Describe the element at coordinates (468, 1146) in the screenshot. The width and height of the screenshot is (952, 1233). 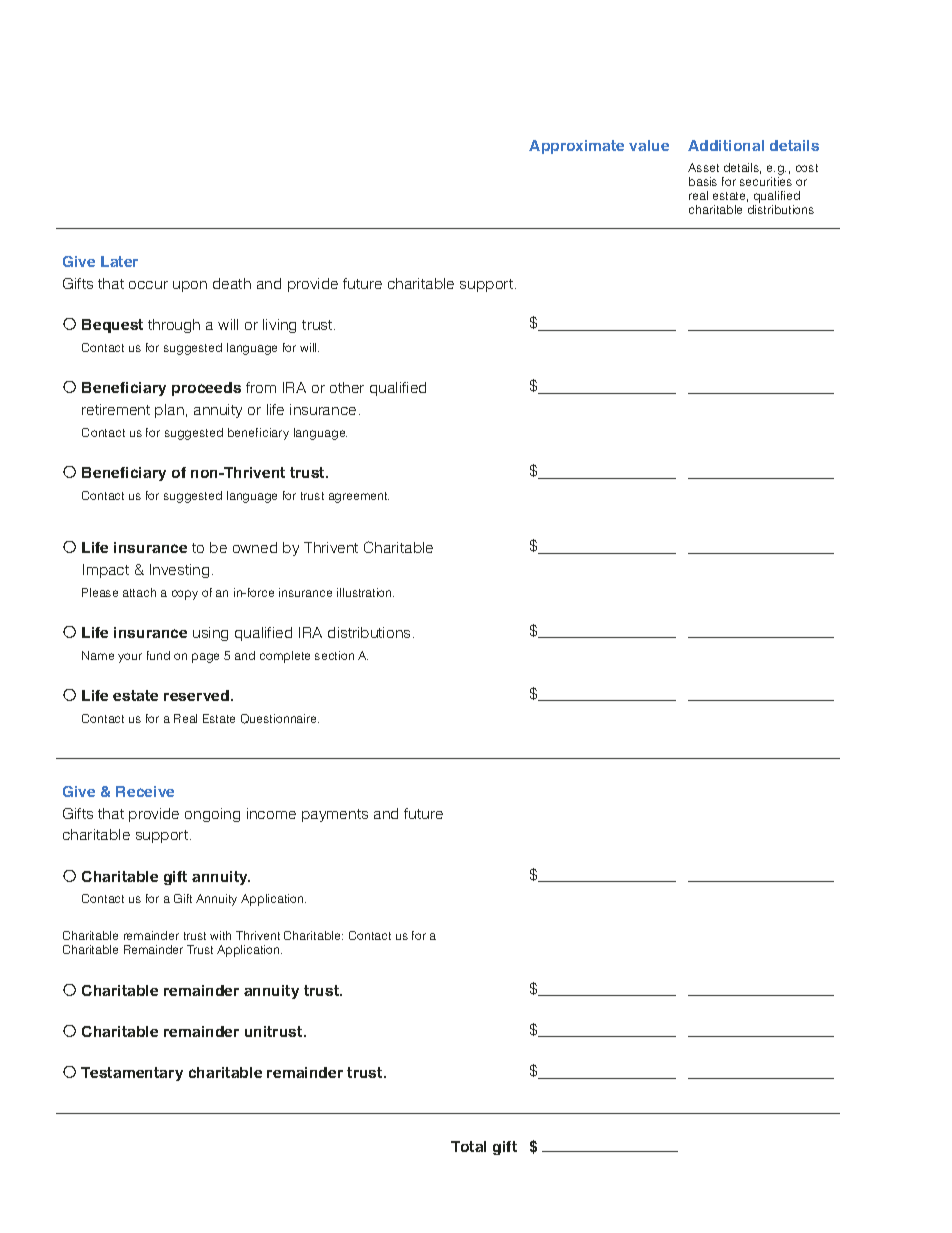
I see `Total` at that location.
